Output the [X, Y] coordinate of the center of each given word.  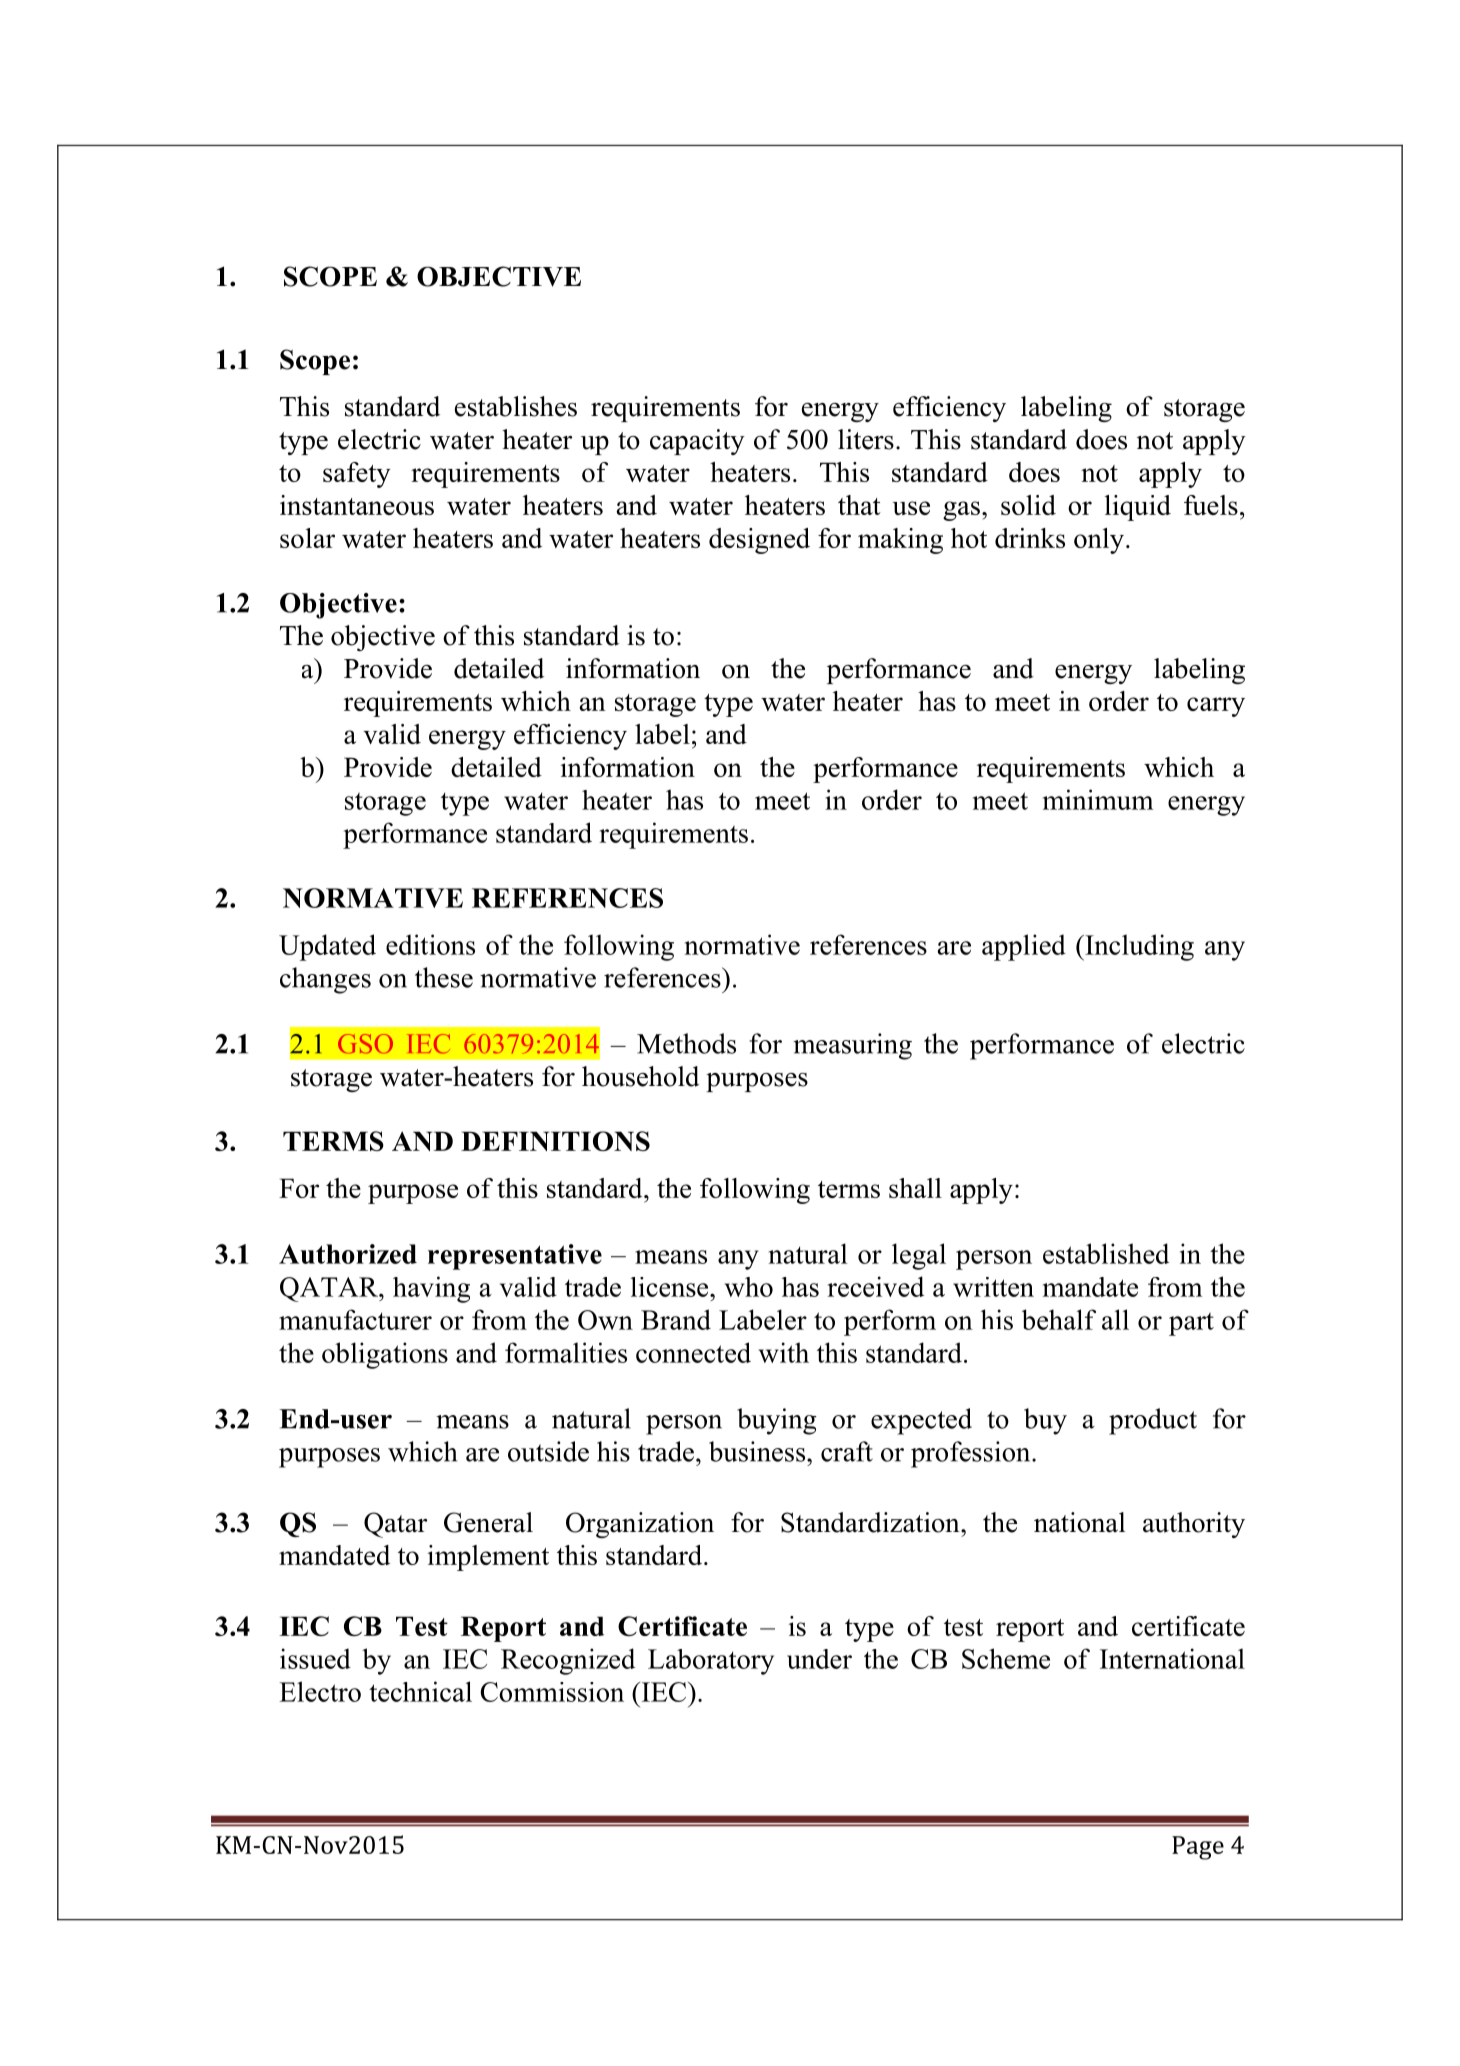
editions [430, 944]
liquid [1138, 508]
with [784, 1352]
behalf [1059, 1319]
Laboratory [711, 1662]
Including [1138, 947]
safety [357, 475]
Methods [686, 1043]
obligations [385, 1355]
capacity [697, 442]
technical [420, 1691]
